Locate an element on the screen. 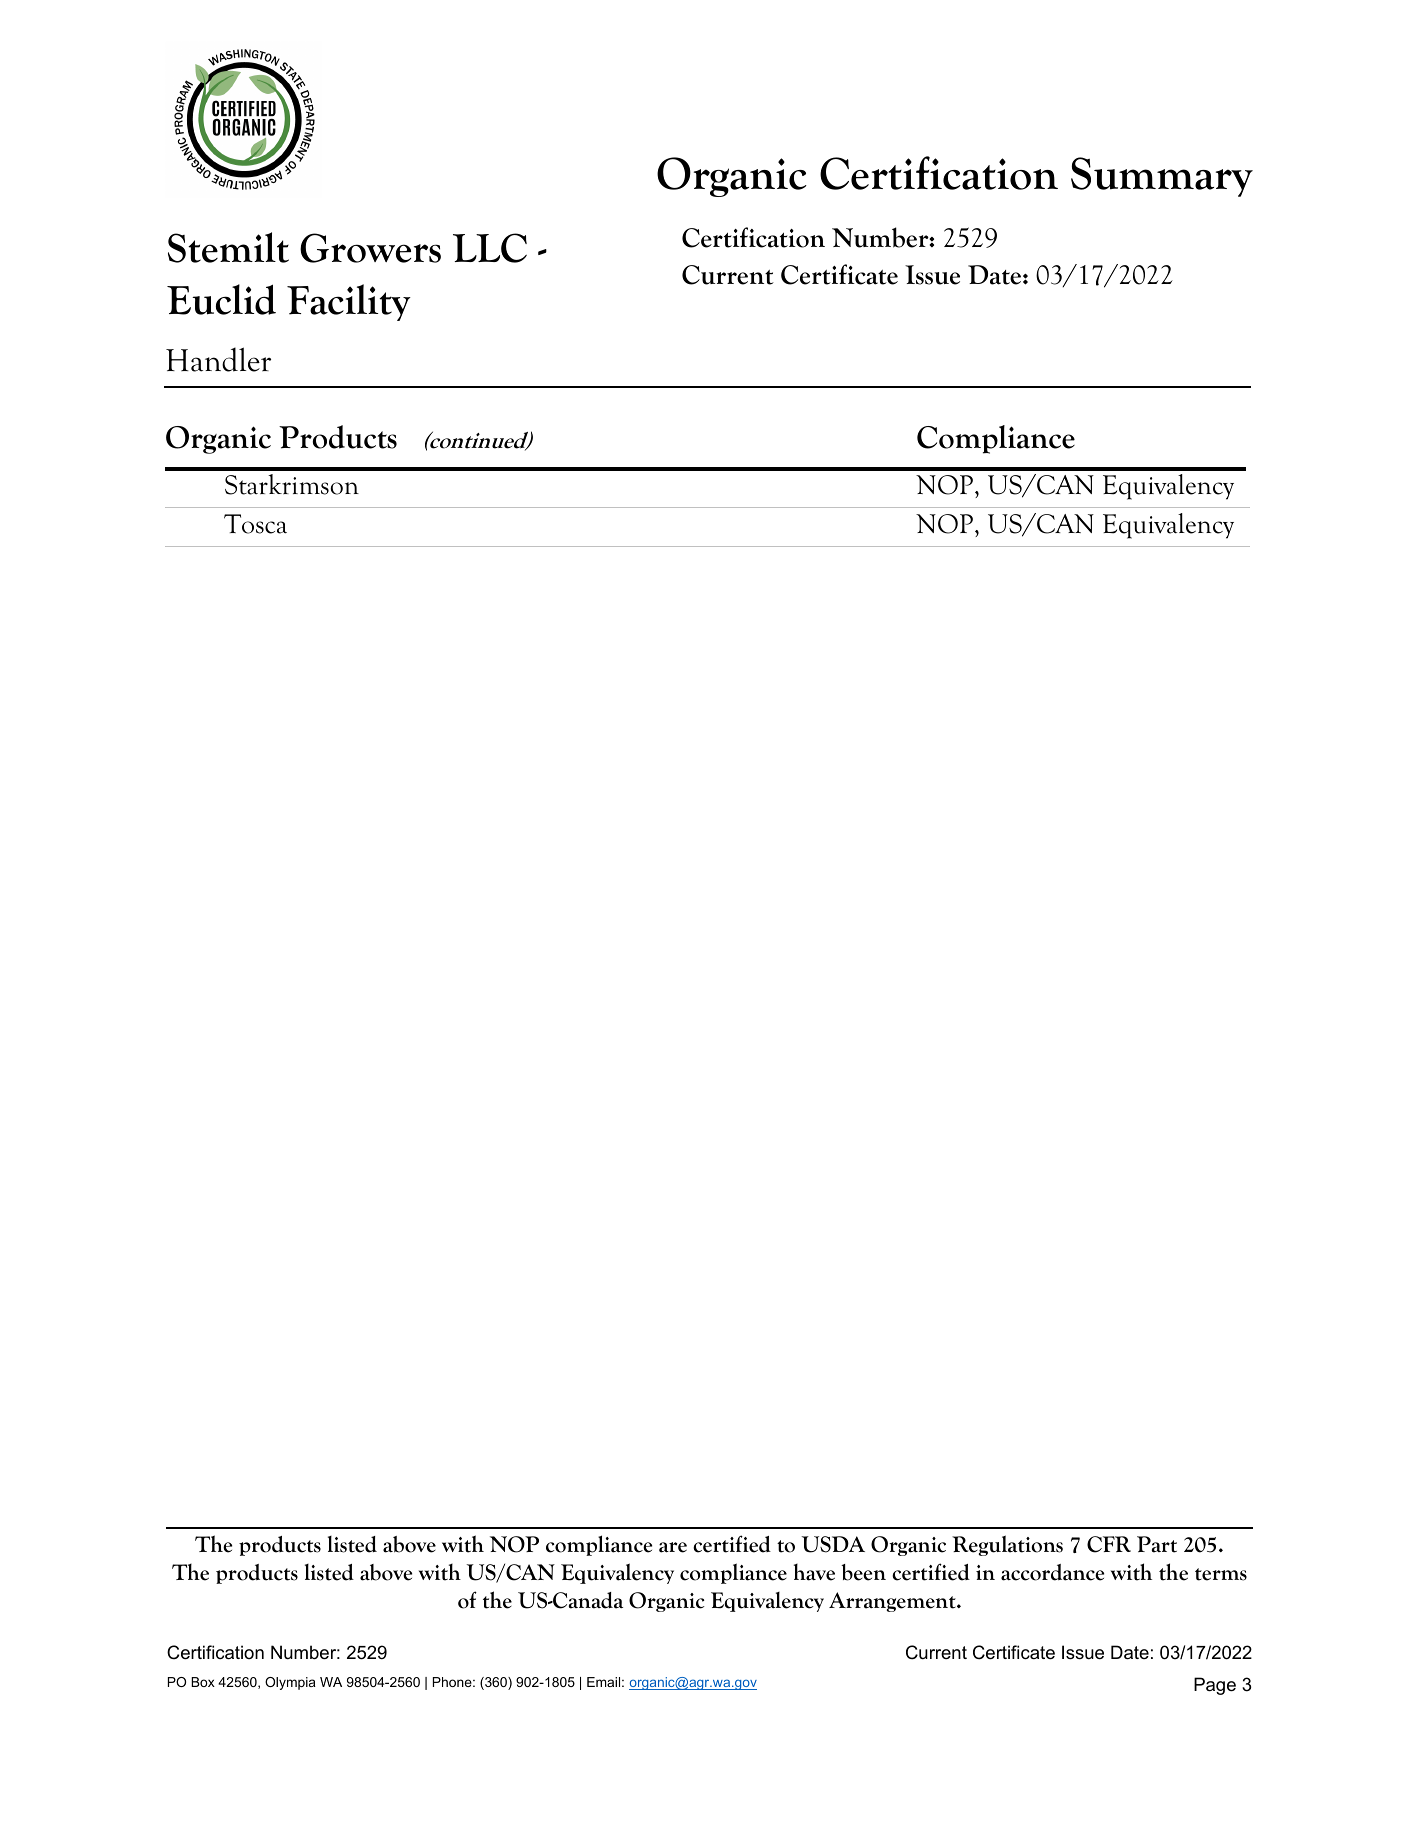 The image size is (1419, 1836). Tosca is located at coordinates (255, 524).
